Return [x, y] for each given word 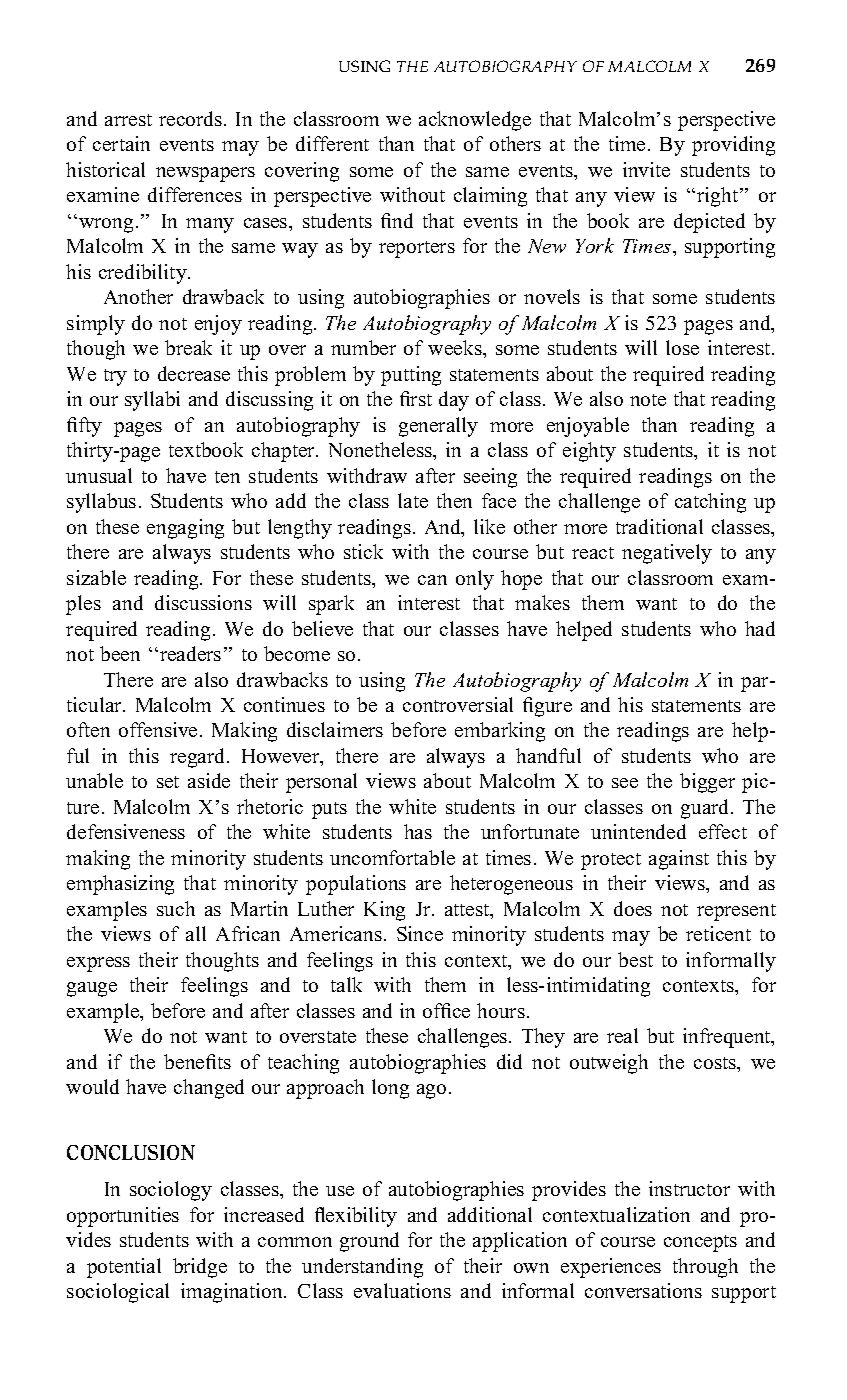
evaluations [402, 1290]
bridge [200, 1268]
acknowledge [475, 121]
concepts [700, 1243]
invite [646, 169]
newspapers [205, 174]
